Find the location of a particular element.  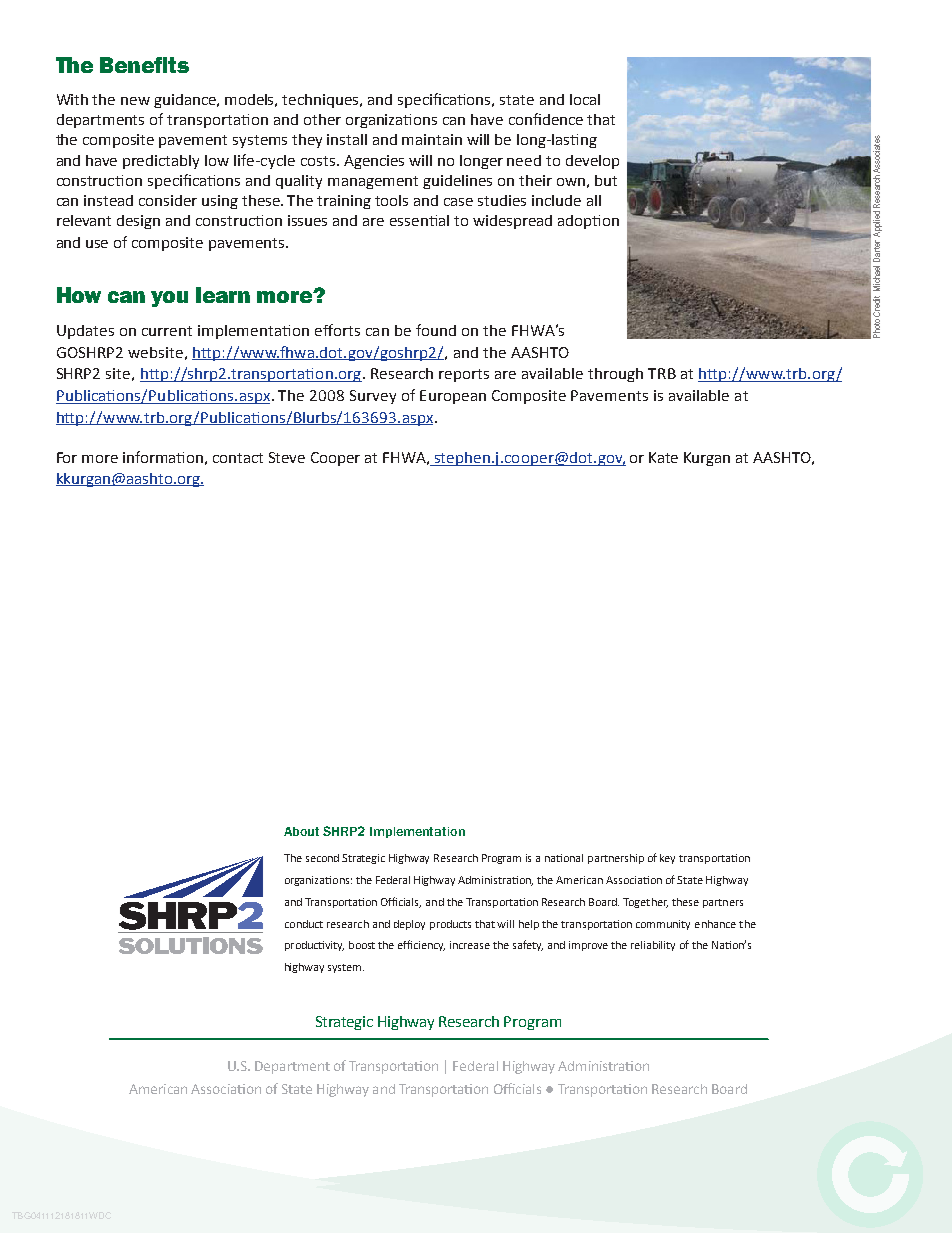

Kate is located at coordinates (663, 457).
